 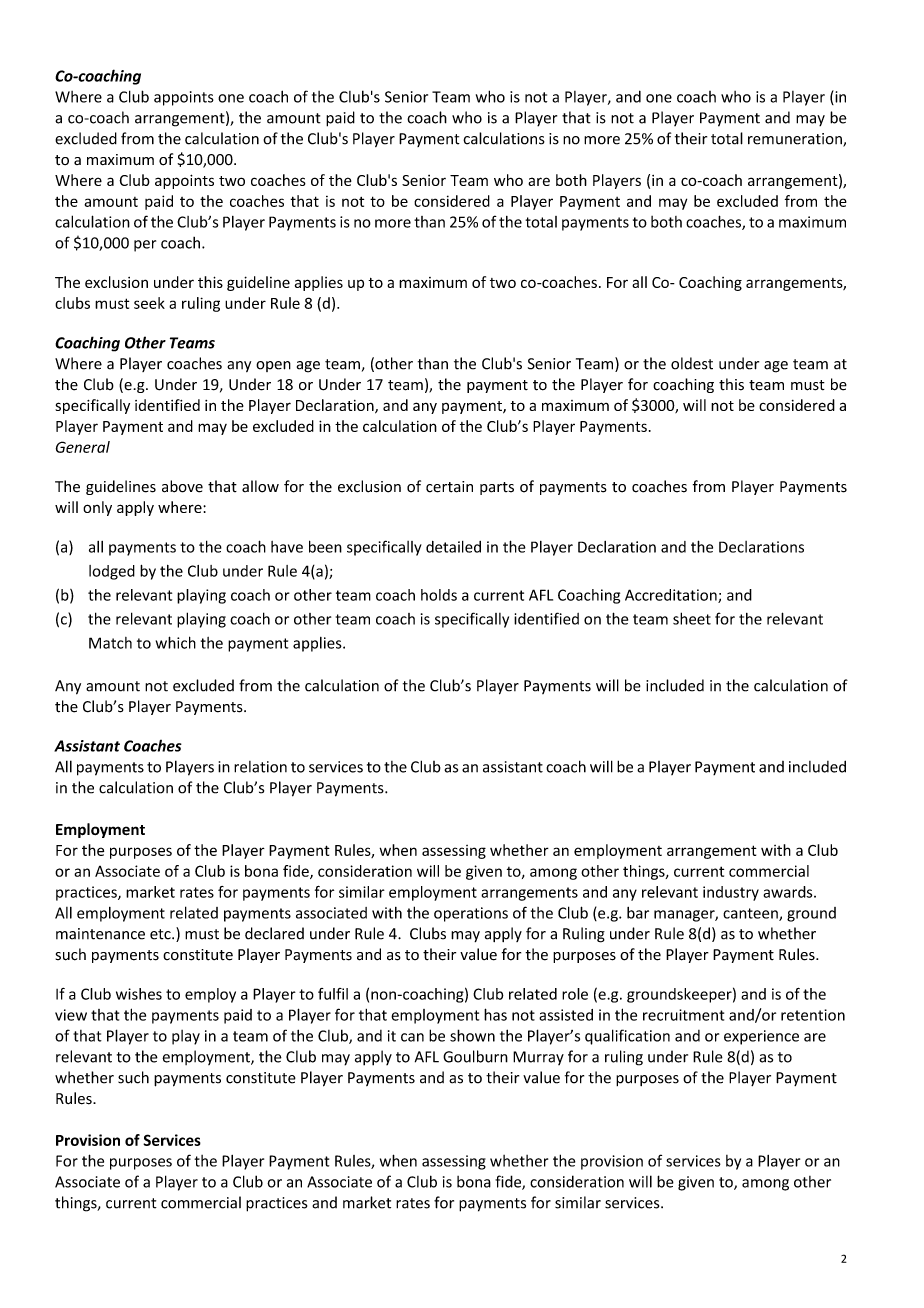 What do you see at coordinates (796, 140) in the screenshot?
I see `remuneration` at bounding box center [796, 140].
